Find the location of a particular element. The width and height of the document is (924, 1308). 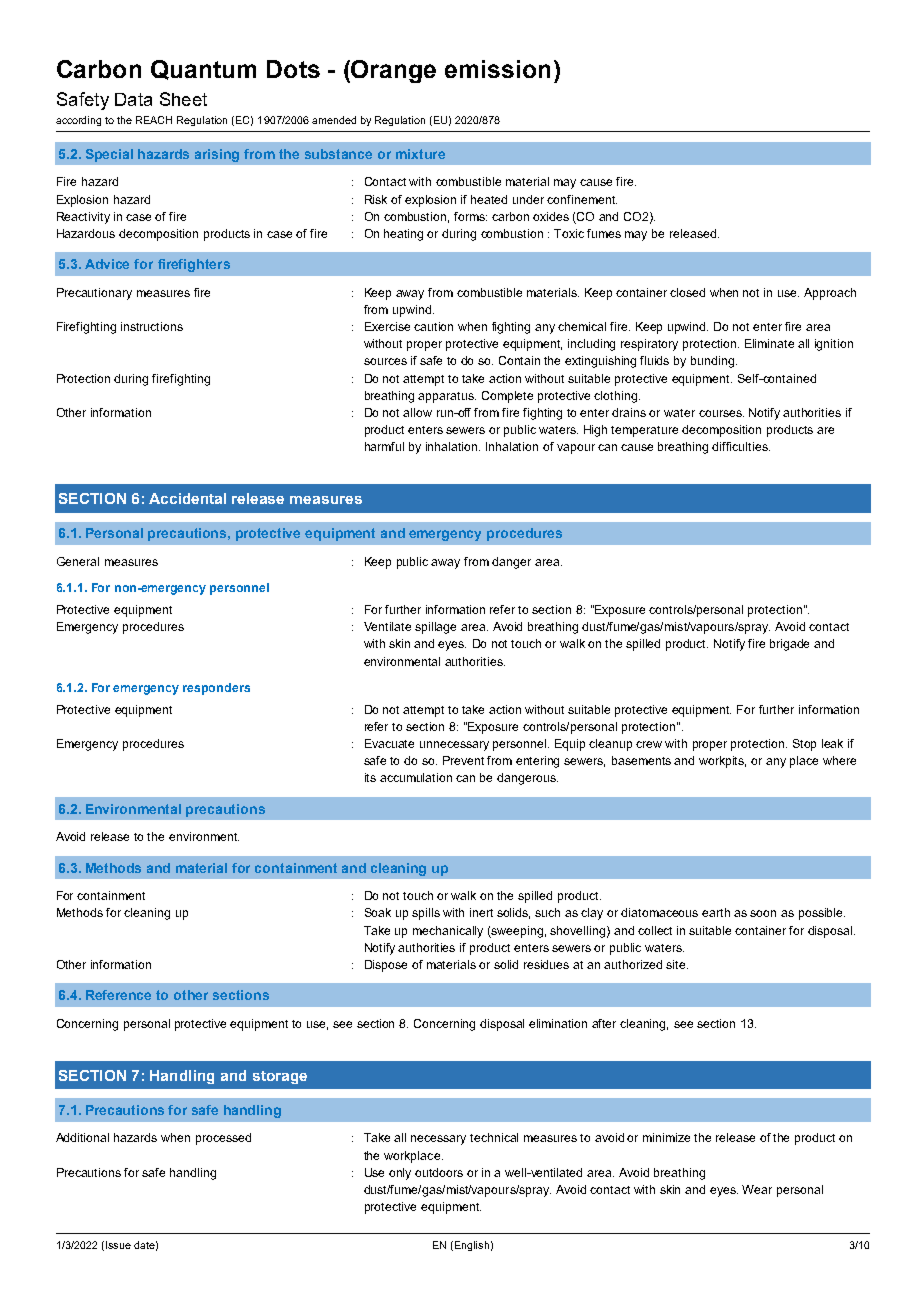

confinement is located at coordinates (582, 199).
